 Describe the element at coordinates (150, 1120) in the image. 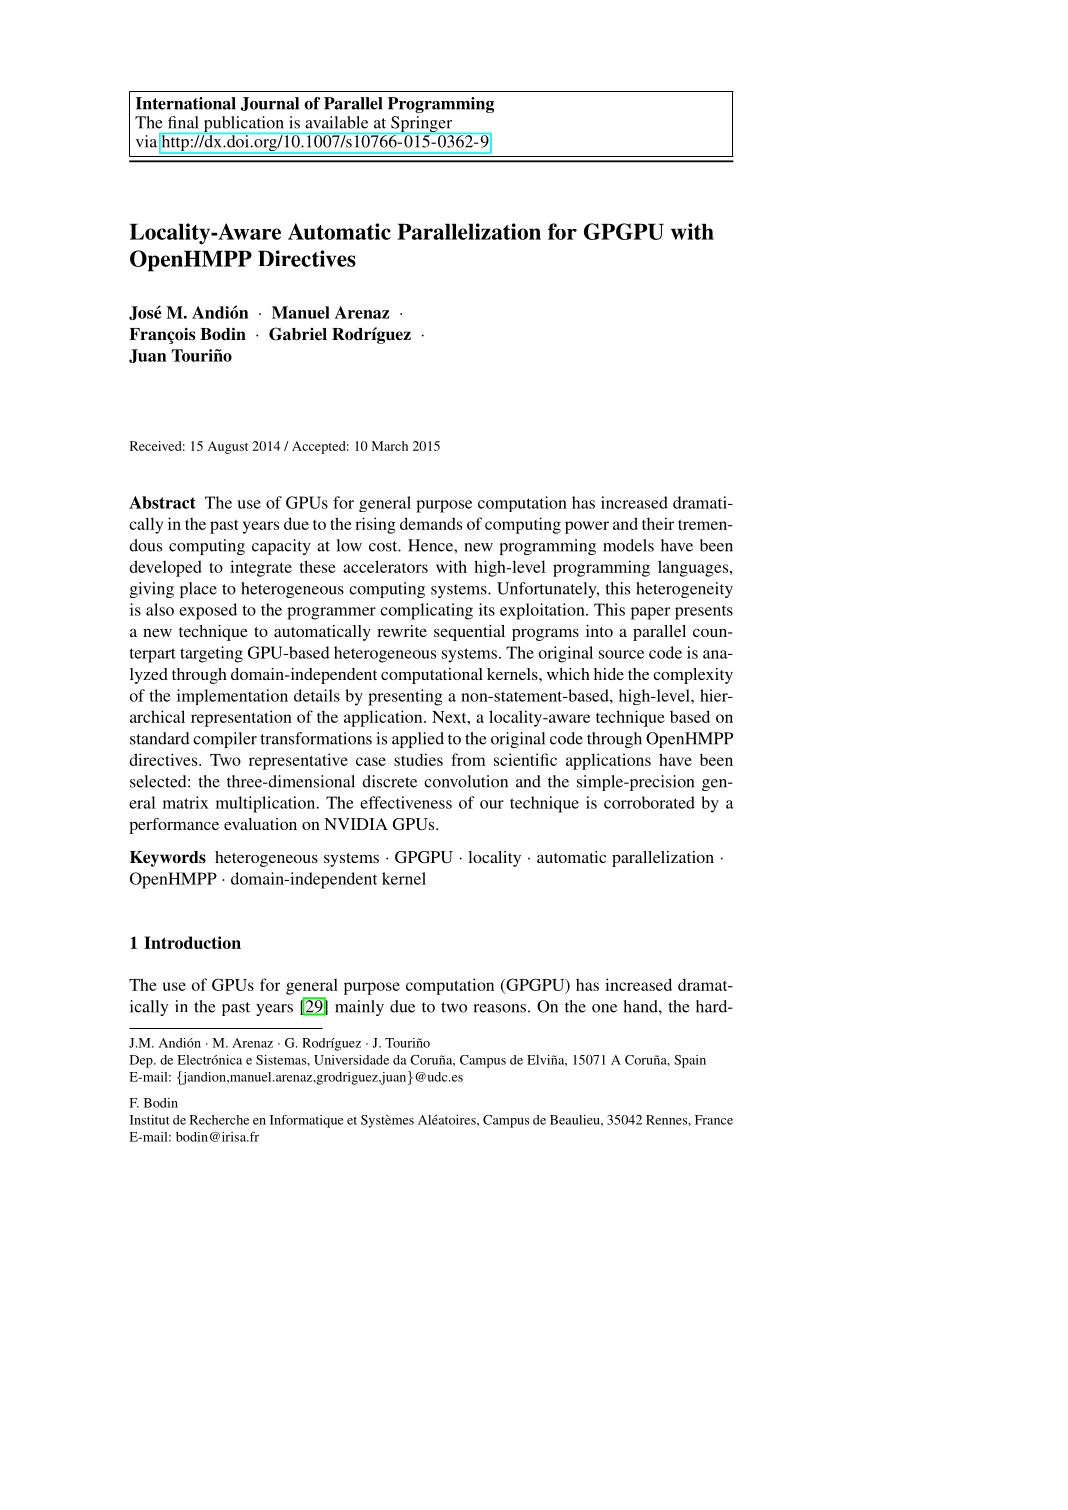

I see `Institut` at that location.
